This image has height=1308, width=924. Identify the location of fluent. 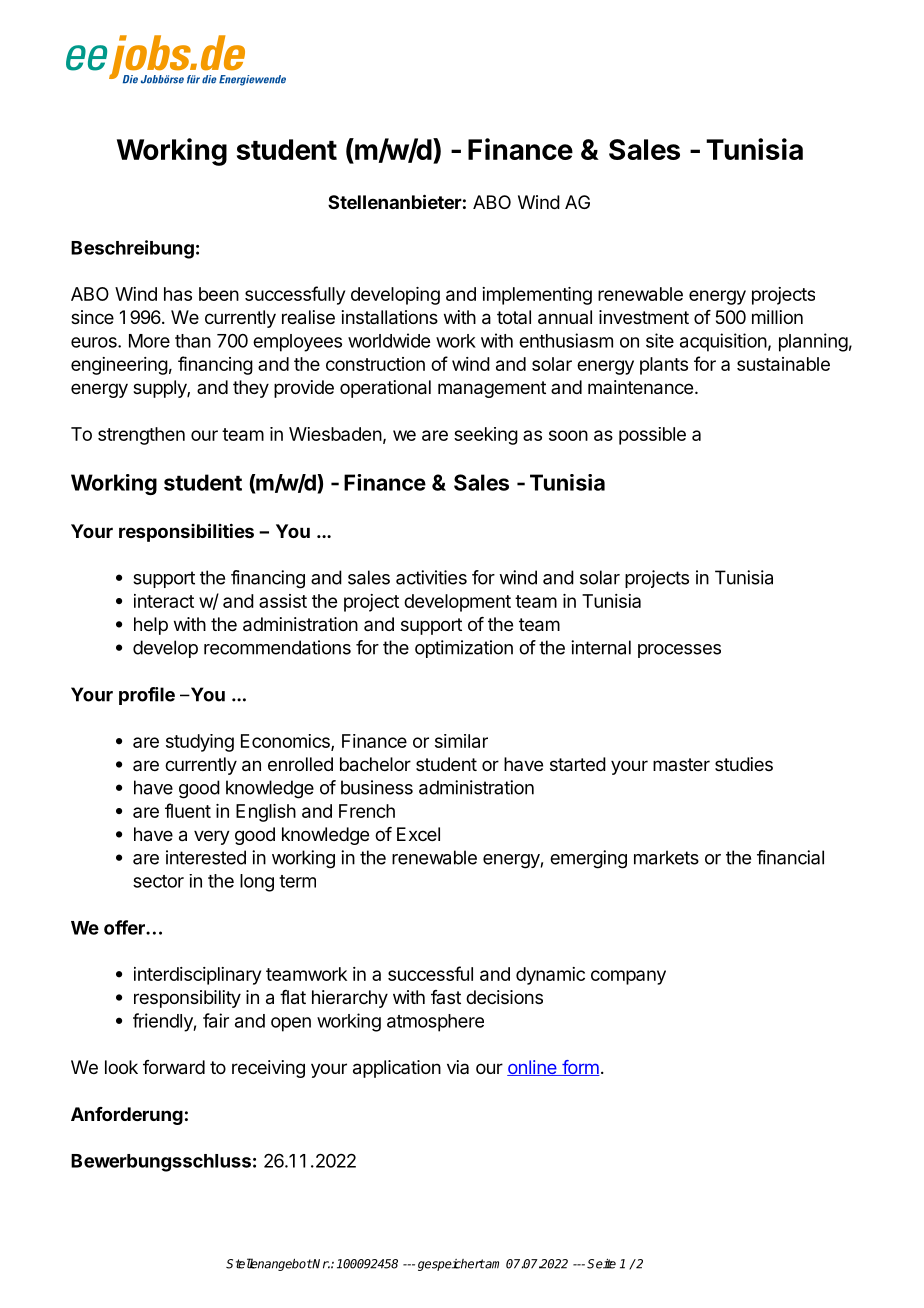
(188, 810).
